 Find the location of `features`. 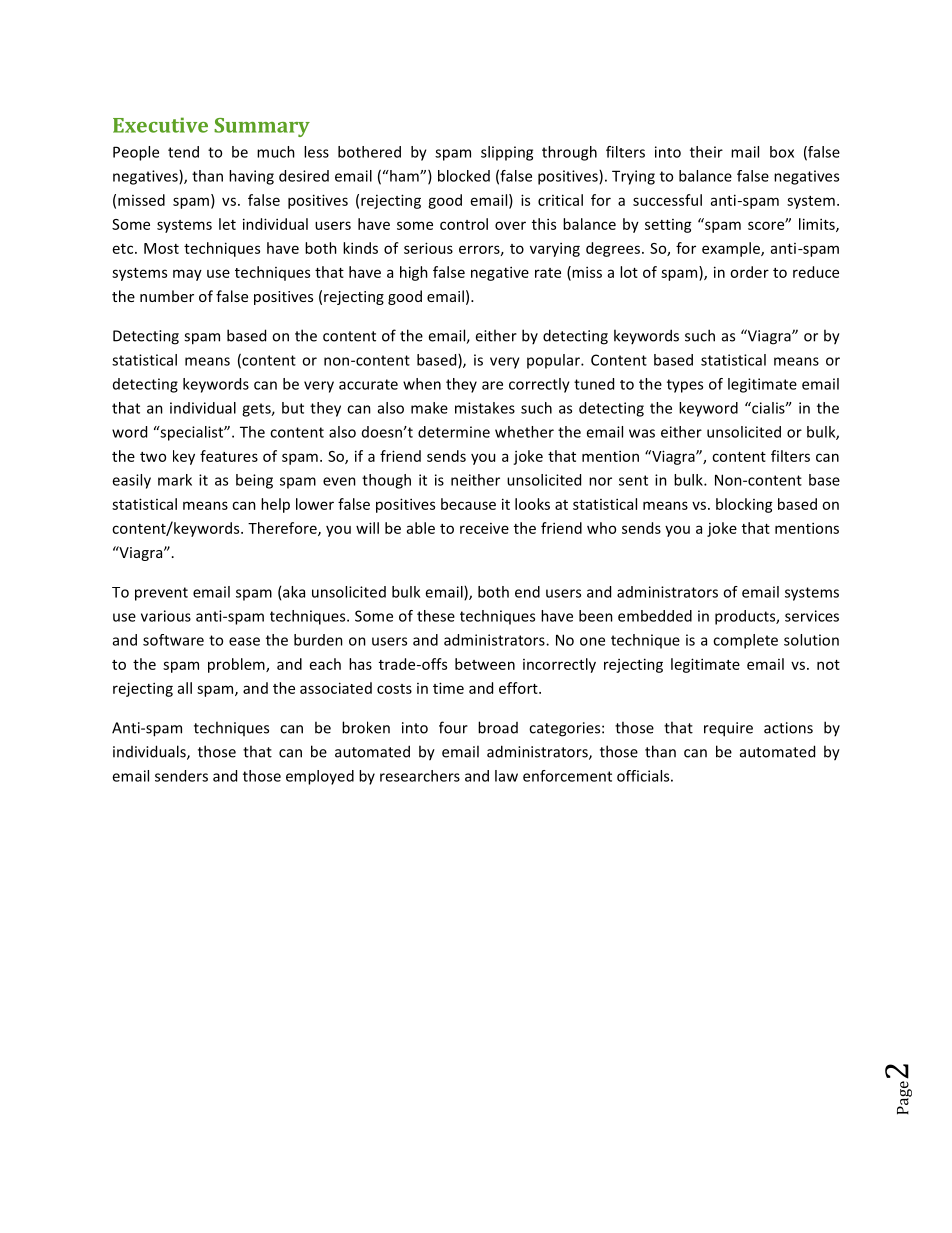

features is located at coordinates (229, 456).
